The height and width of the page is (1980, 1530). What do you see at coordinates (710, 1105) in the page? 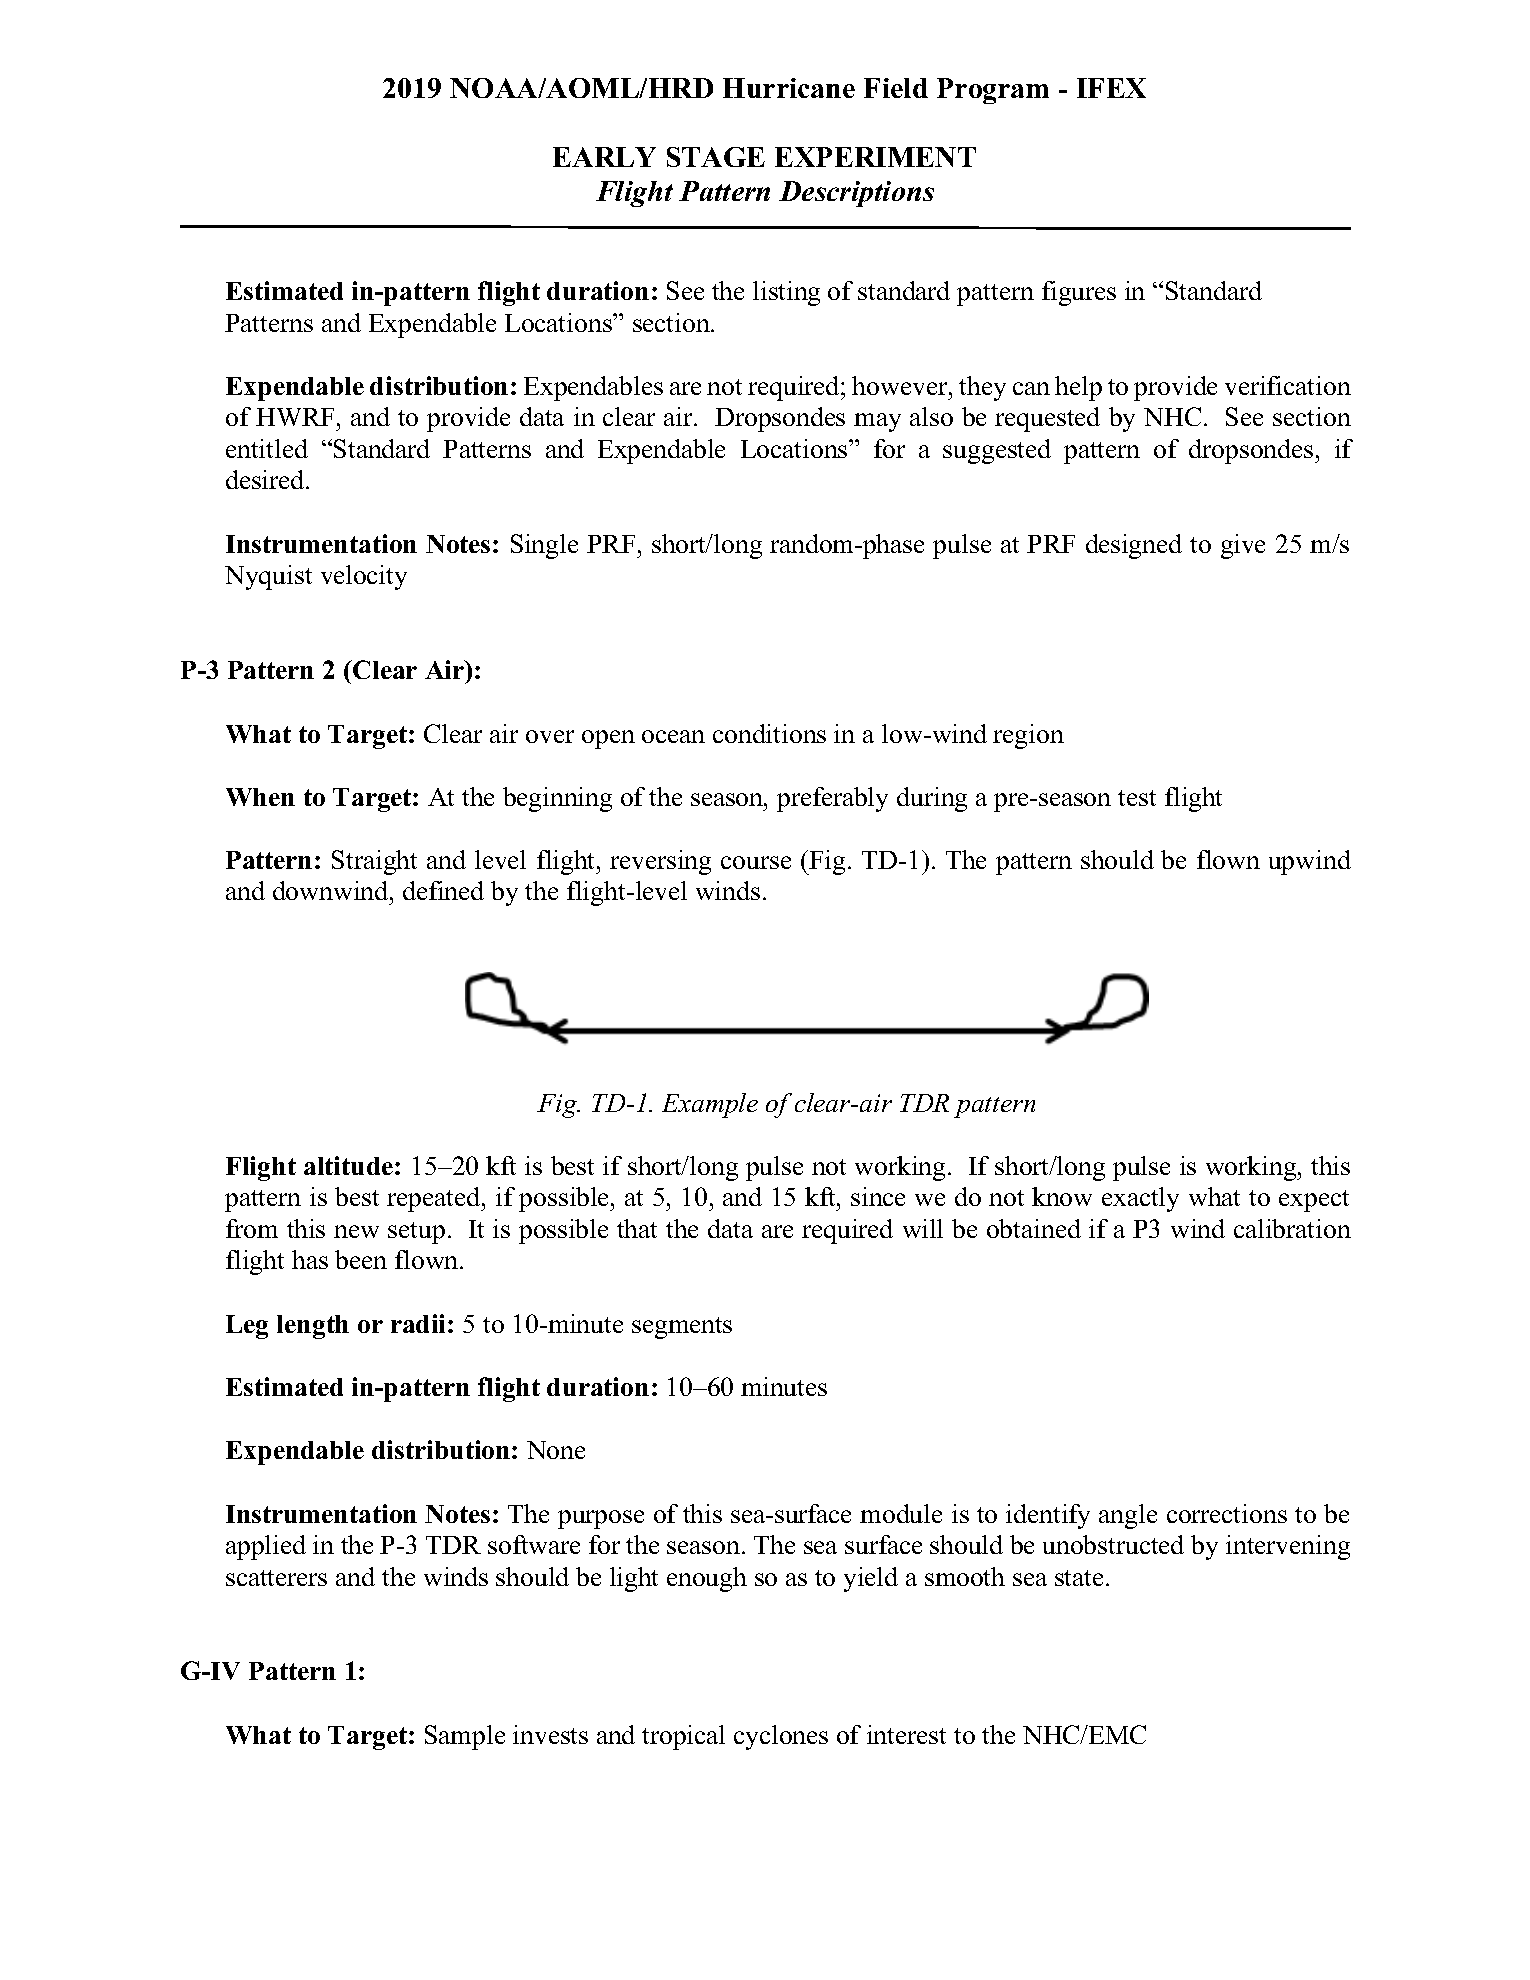
I see `Example` at bounding box center [710, 1105].
